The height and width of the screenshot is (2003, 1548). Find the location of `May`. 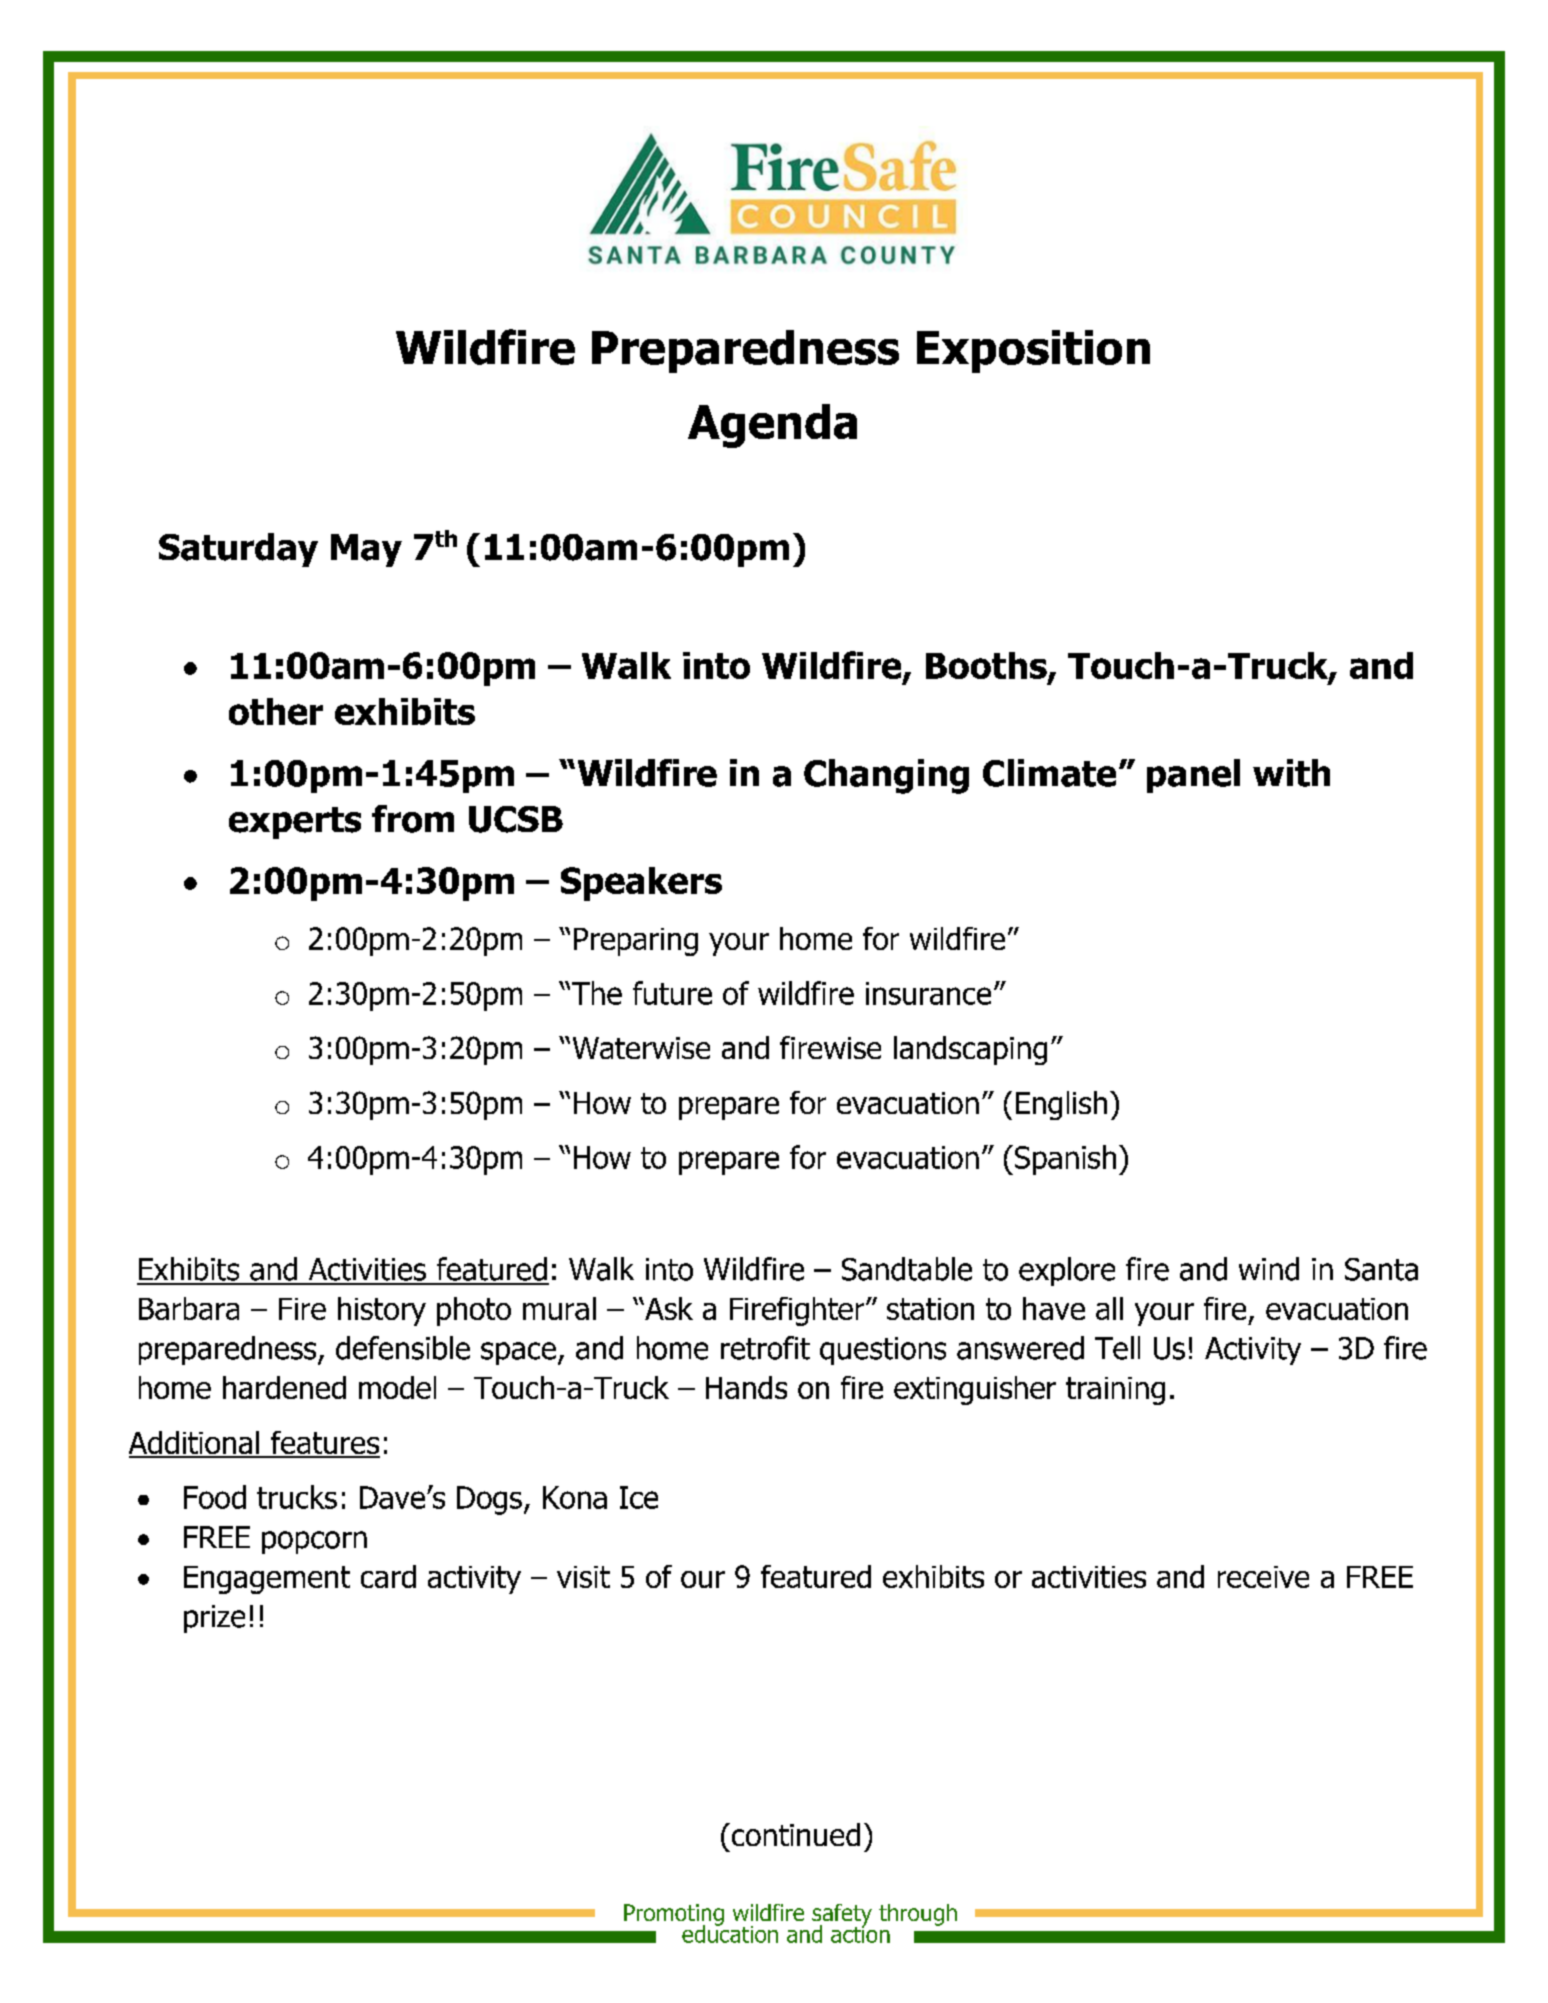

May is located at coordinates (366, 550).
